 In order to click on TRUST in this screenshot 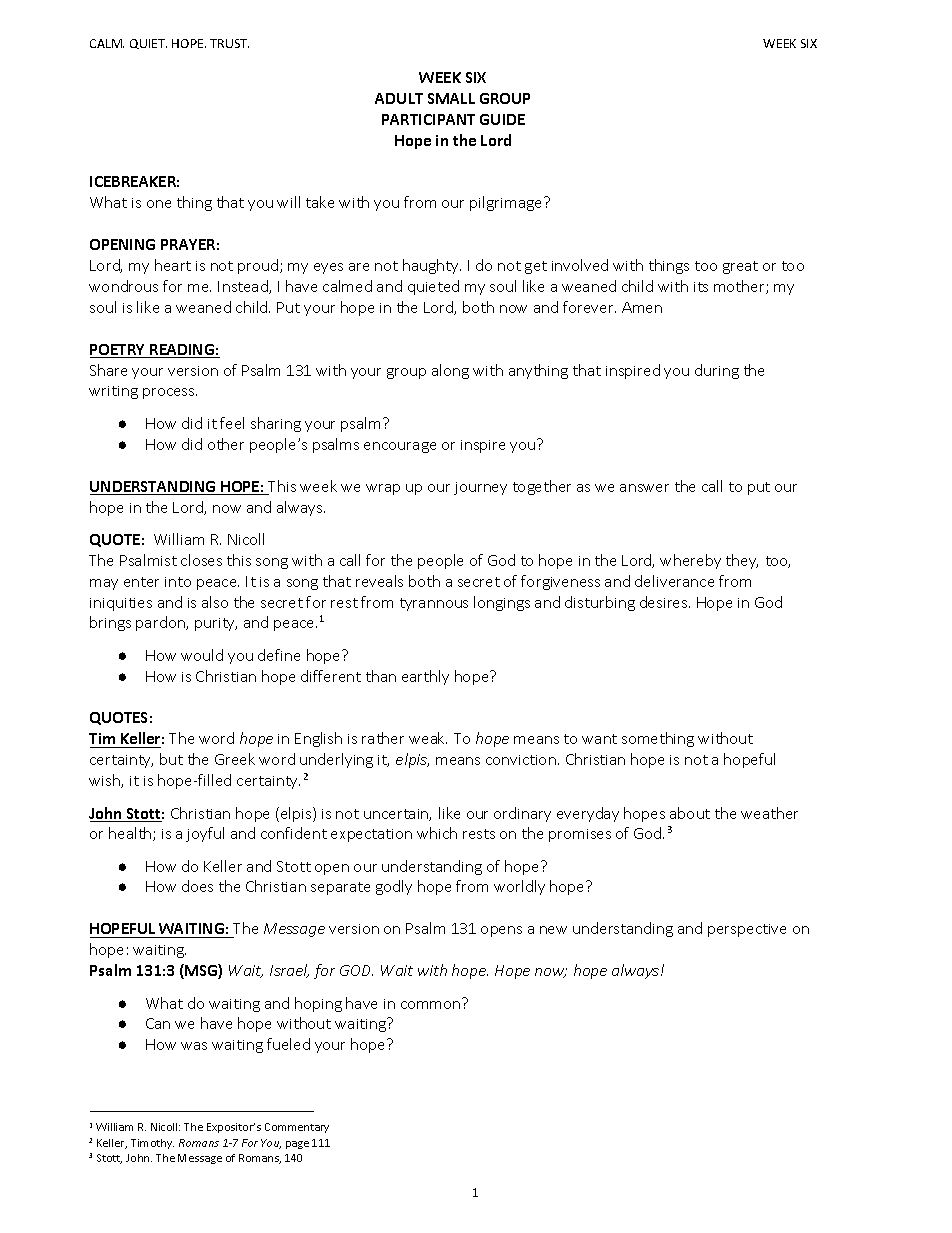, I will do `click(229, 43)`.
